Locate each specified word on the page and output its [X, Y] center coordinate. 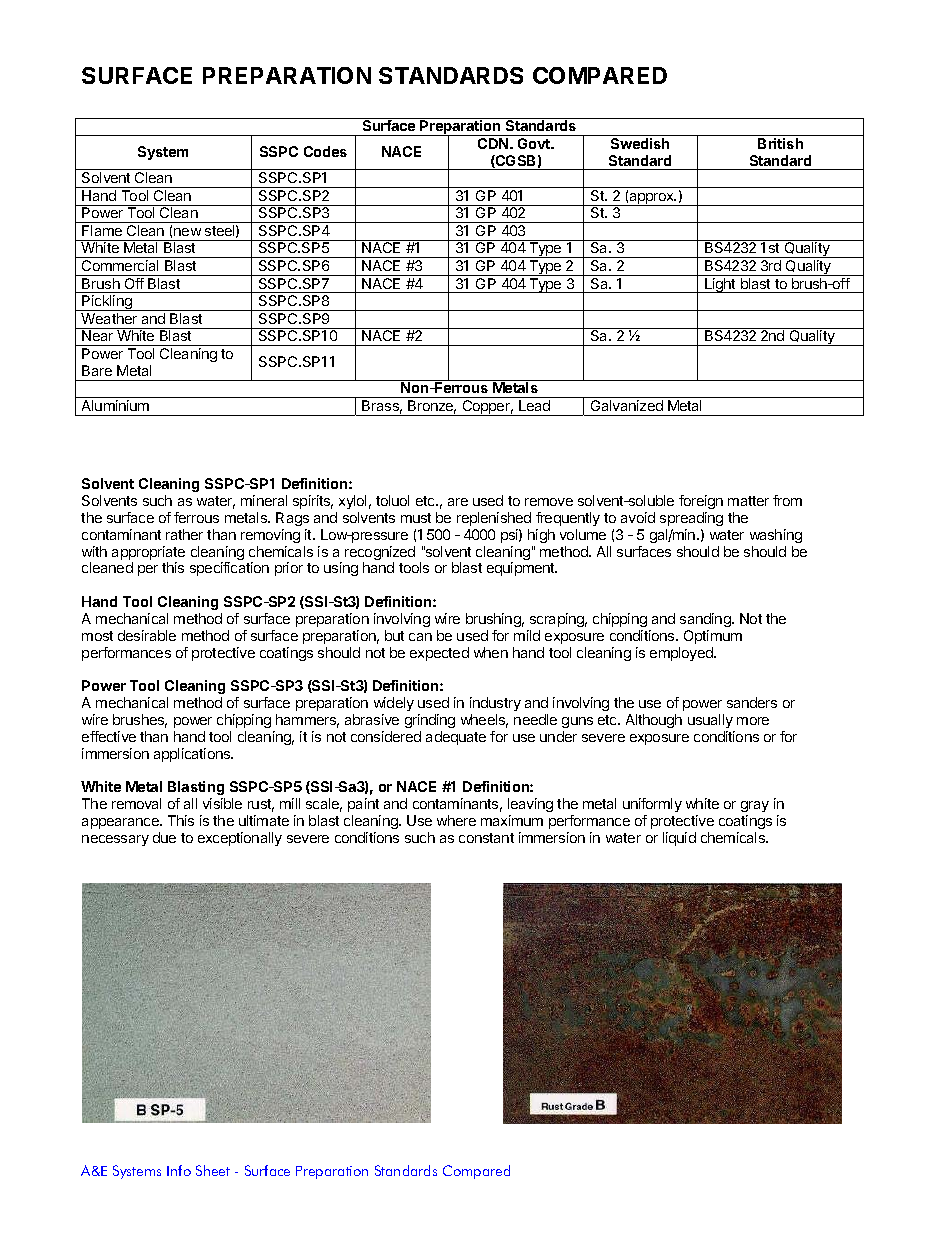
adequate [456, 738]
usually [710, 721]
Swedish [640, 143]
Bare [97, 370]
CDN [494, 143]
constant [486, 838]
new [187, 232]
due [164, 837]
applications [193, 755]
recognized [380, 554]
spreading [691, 519]
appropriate [148, 554]
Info [179, 1170]
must [416, 518]
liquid [679, 839]
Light [720, 285]
